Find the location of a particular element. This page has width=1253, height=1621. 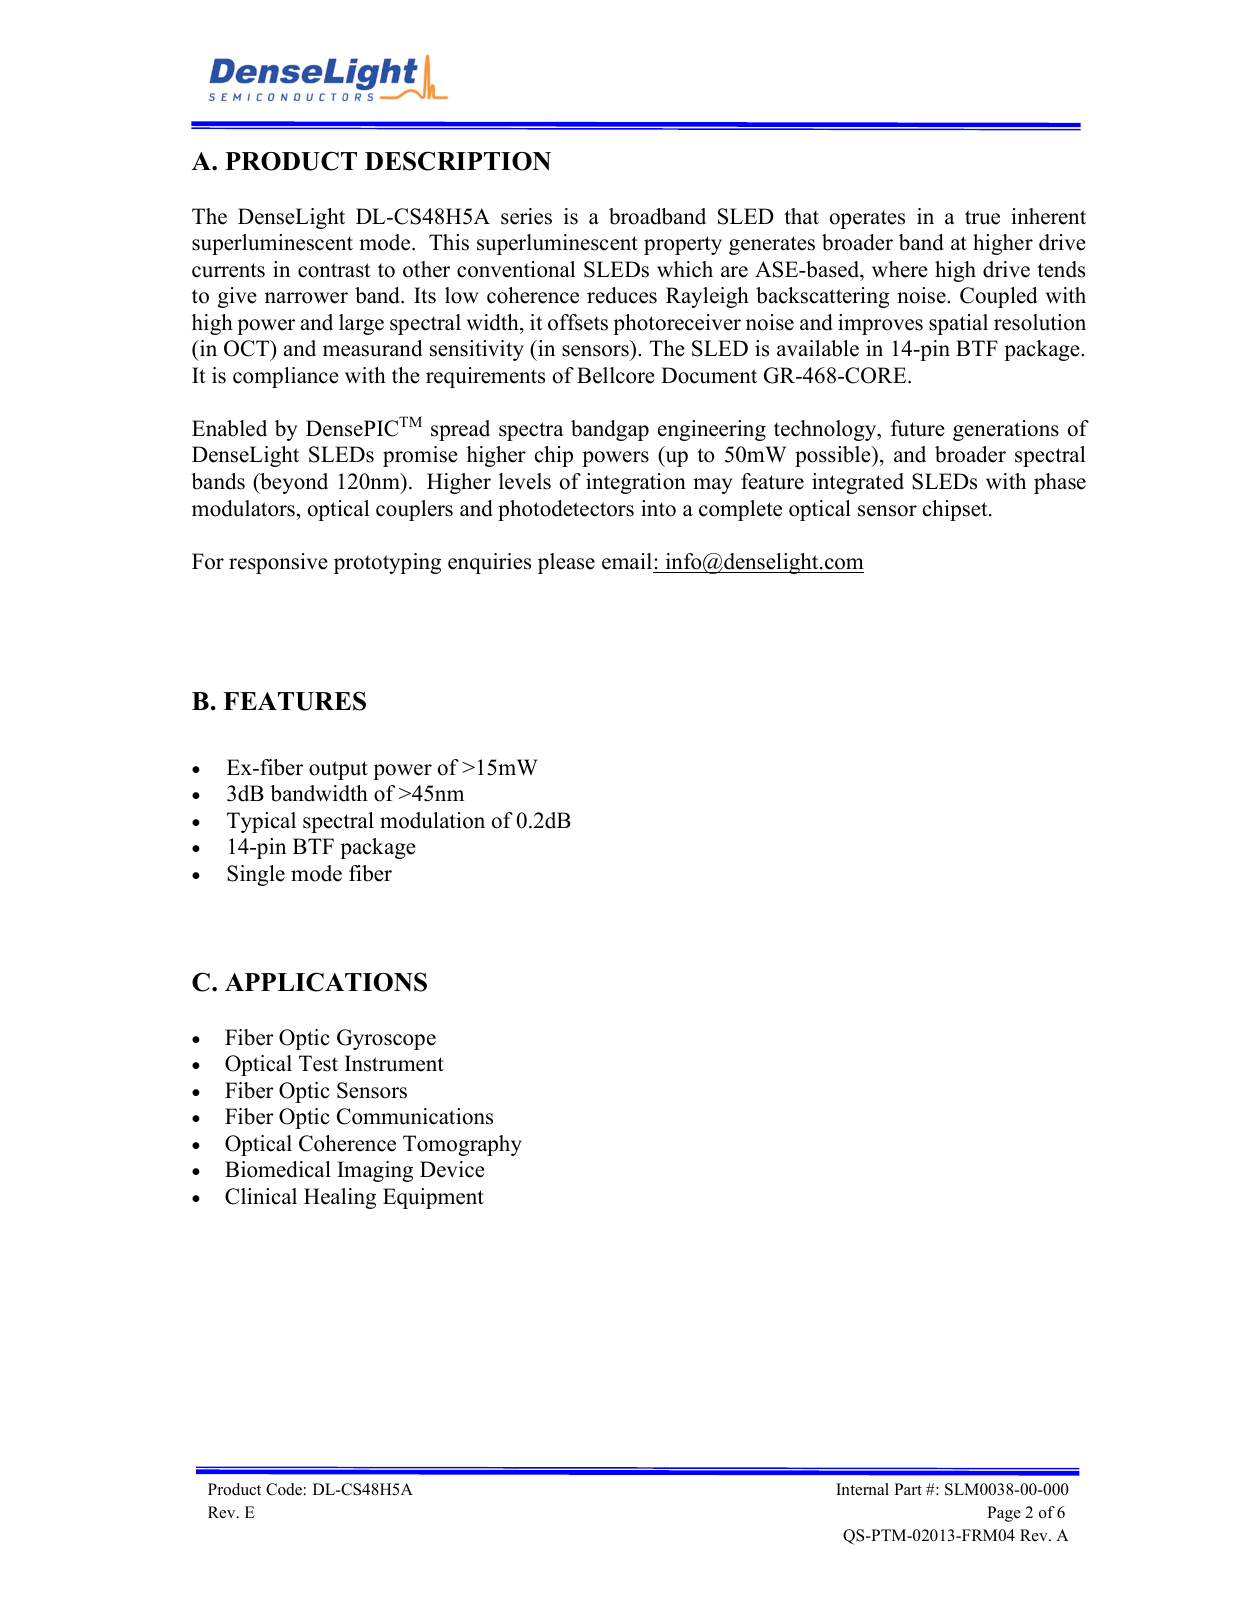

contrast is located at coordinates (334, 270).
